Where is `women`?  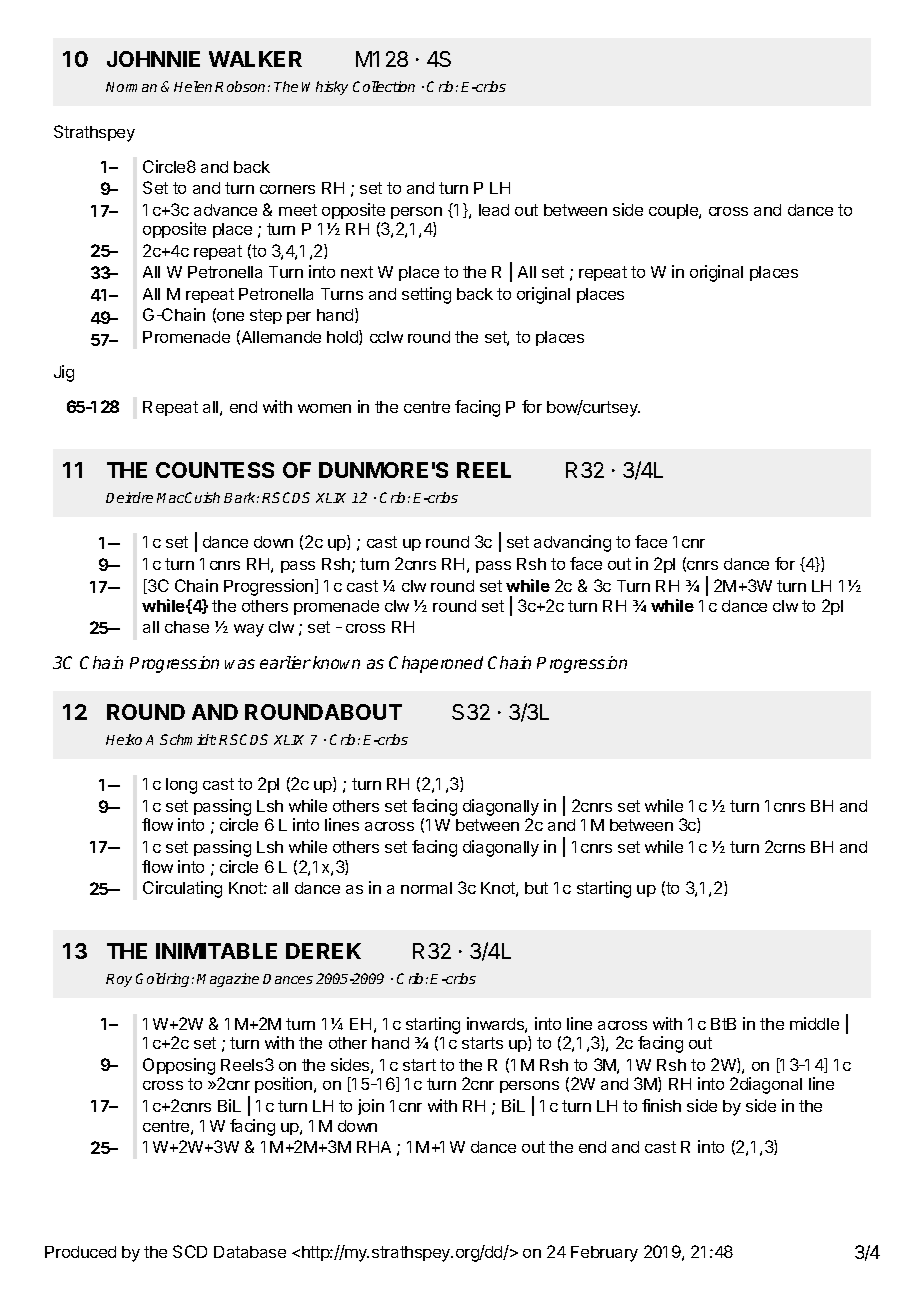 women is located at coordinates (324, 408).
